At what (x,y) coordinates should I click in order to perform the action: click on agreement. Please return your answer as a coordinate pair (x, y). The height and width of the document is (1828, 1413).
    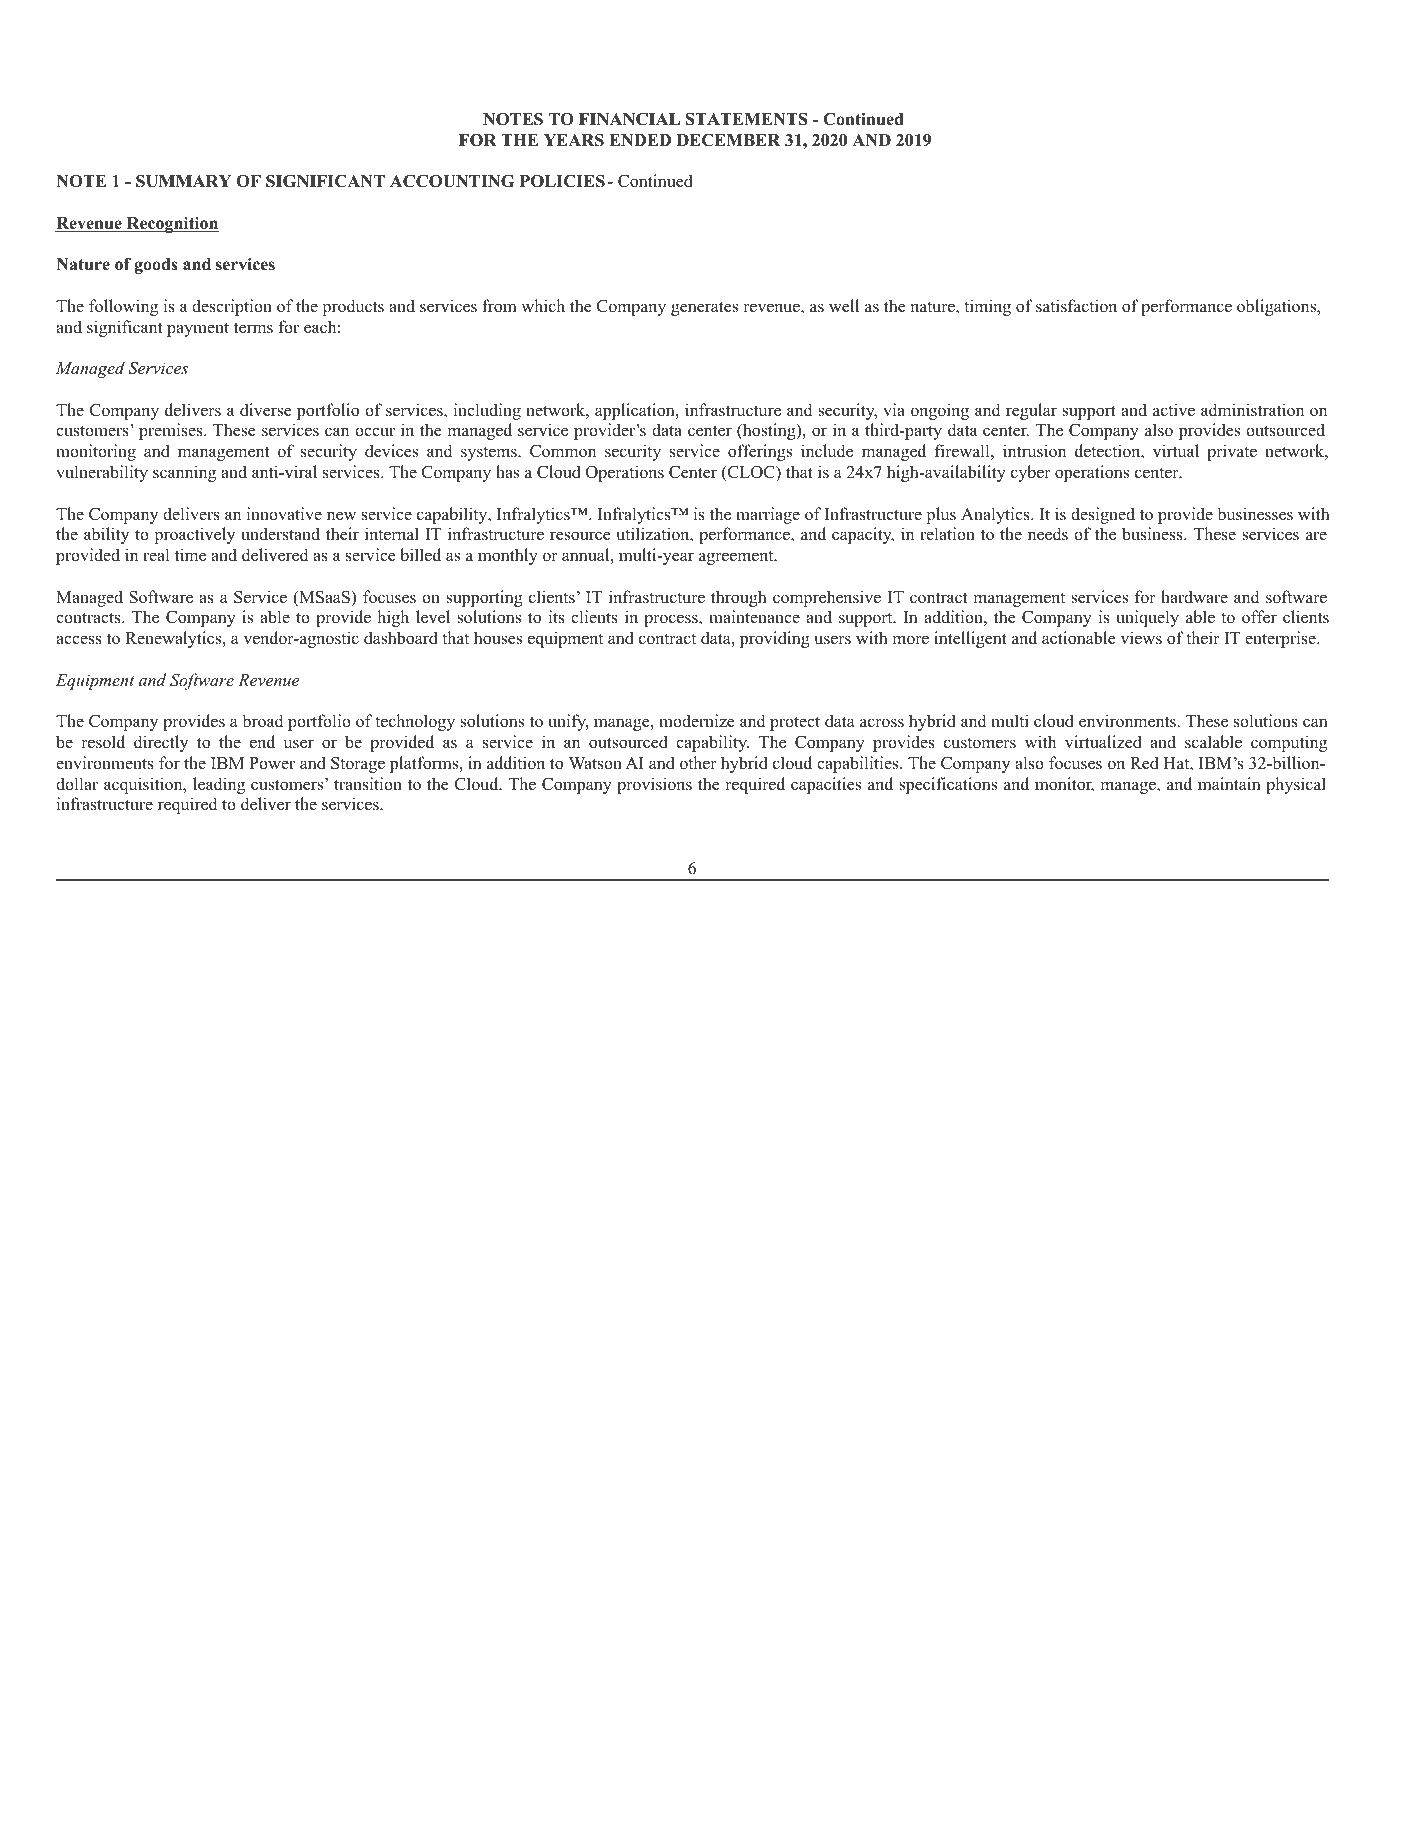
    Looking at the image, I should click on (737, 557).
